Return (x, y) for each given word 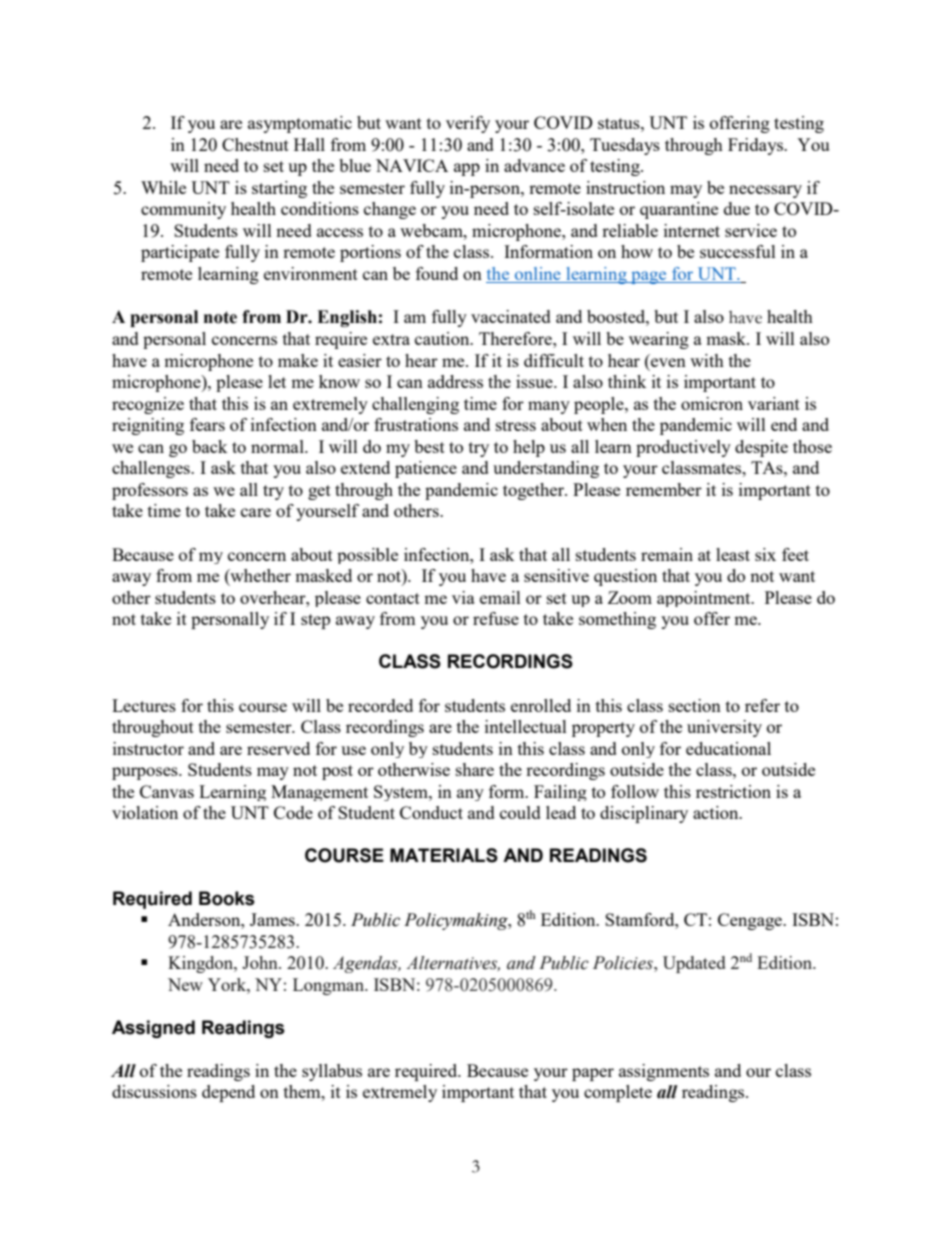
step (315, 621)
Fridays (756, 146)
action (717, 812)
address (455, 381)
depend (228, 1093)
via (463, 597)
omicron (712, 403)
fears (207, 424)
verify (468, 124)
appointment (705, 599)
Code (293, 812)
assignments (664, 1072)
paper (593, 1074)
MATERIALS (444, 855)
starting (279, 189)
